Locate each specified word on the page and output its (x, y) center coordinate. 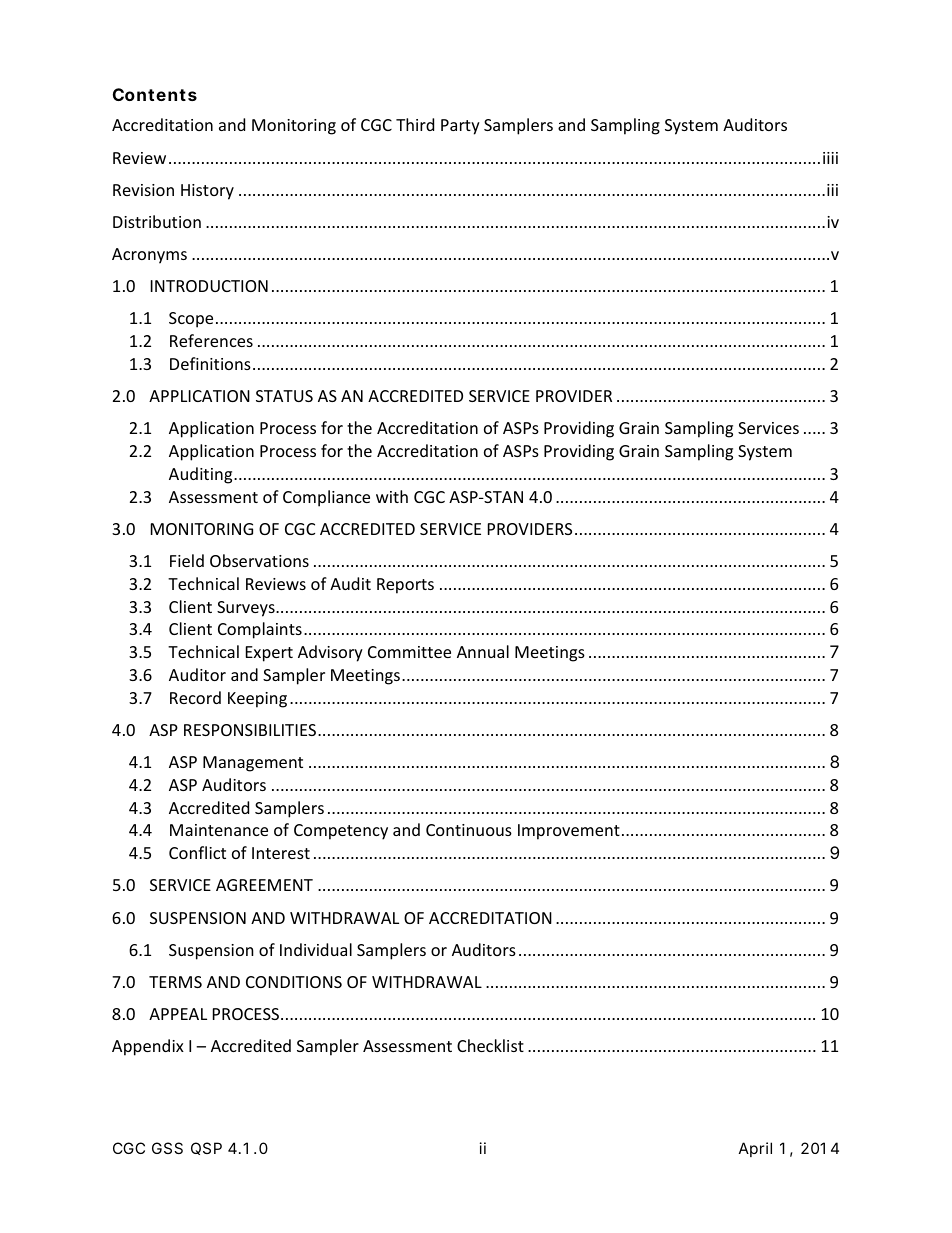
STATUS (284, 396)
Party (460, 127)
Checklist (490, 1045)
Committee (409, 652)
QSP (206, 1148)
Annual (483, 651)
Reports (405, 586)
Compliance (326, 498)
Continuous (469, 830)
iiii (830, 158)
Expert (269, 654)
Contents (155, 94)
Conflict (197, 852)
